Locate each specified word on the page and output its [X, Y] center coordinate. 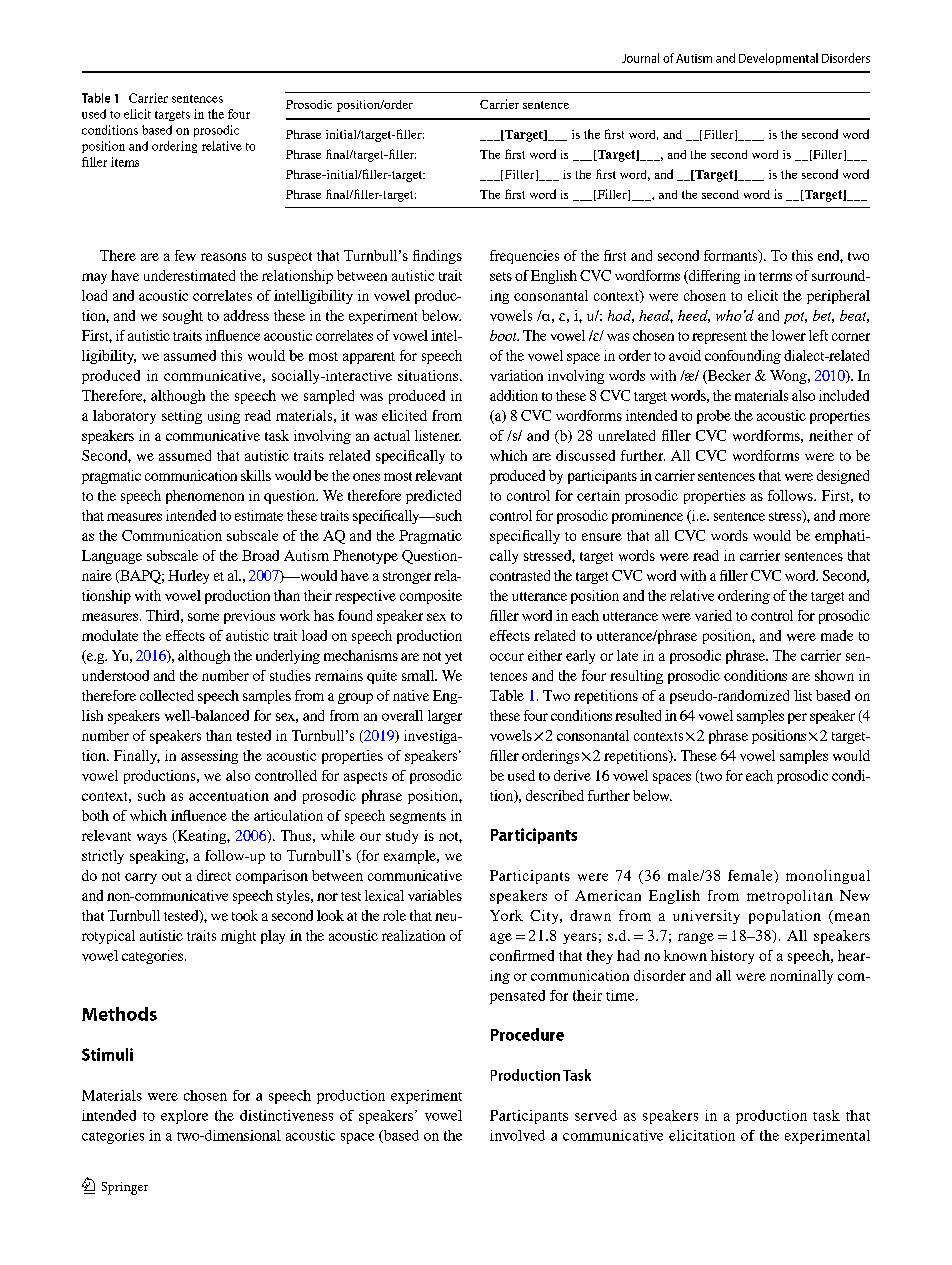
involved [517, 1135]
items [125, 162]
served [596, 1115]
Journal [640, 58]
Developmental [778, 59]
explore [184, 1117]
